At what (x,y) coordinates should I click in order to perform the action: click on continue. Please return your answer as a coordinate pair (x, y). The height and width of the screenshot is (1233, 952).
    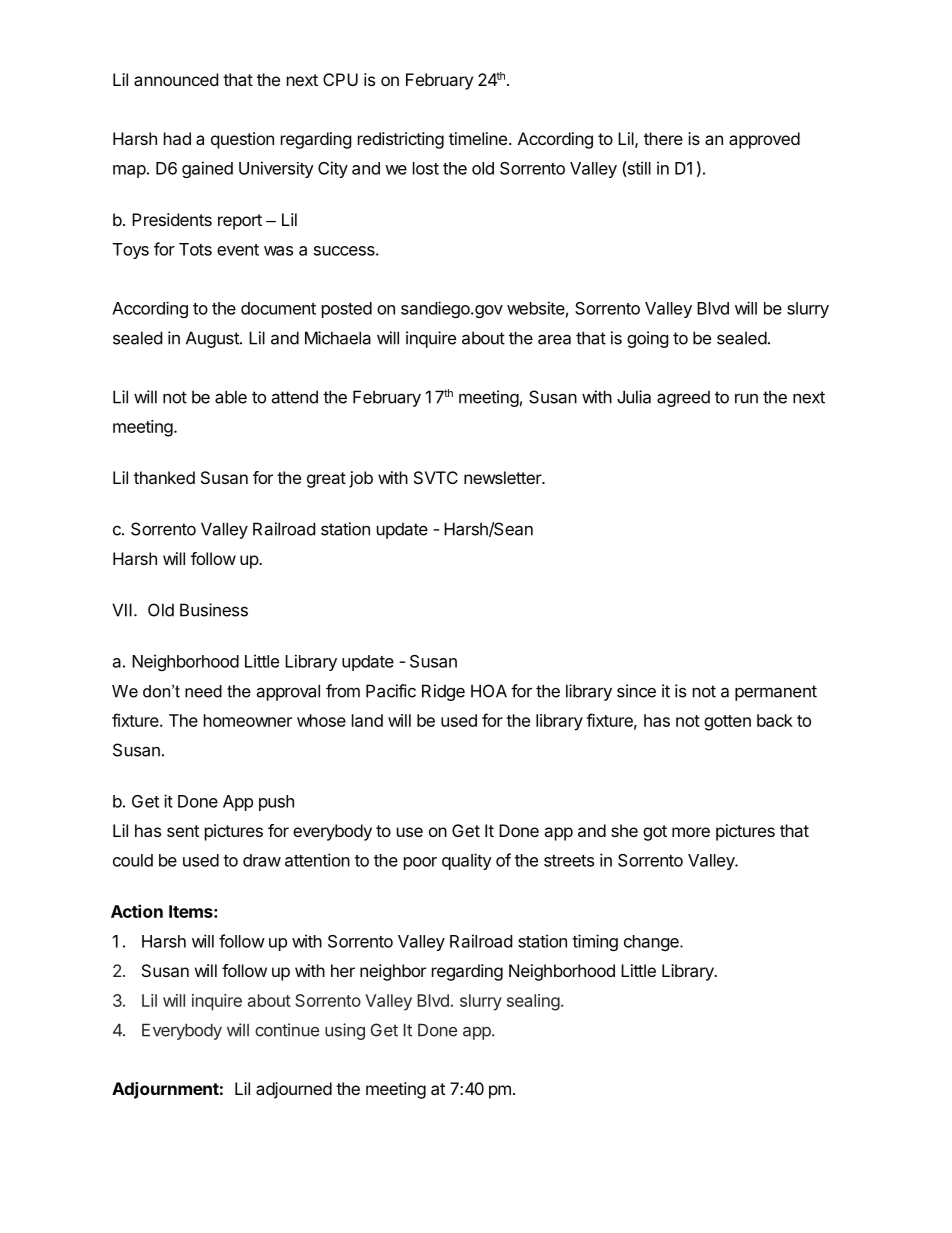
    Looking at the image, I should click on (287, 1030).
